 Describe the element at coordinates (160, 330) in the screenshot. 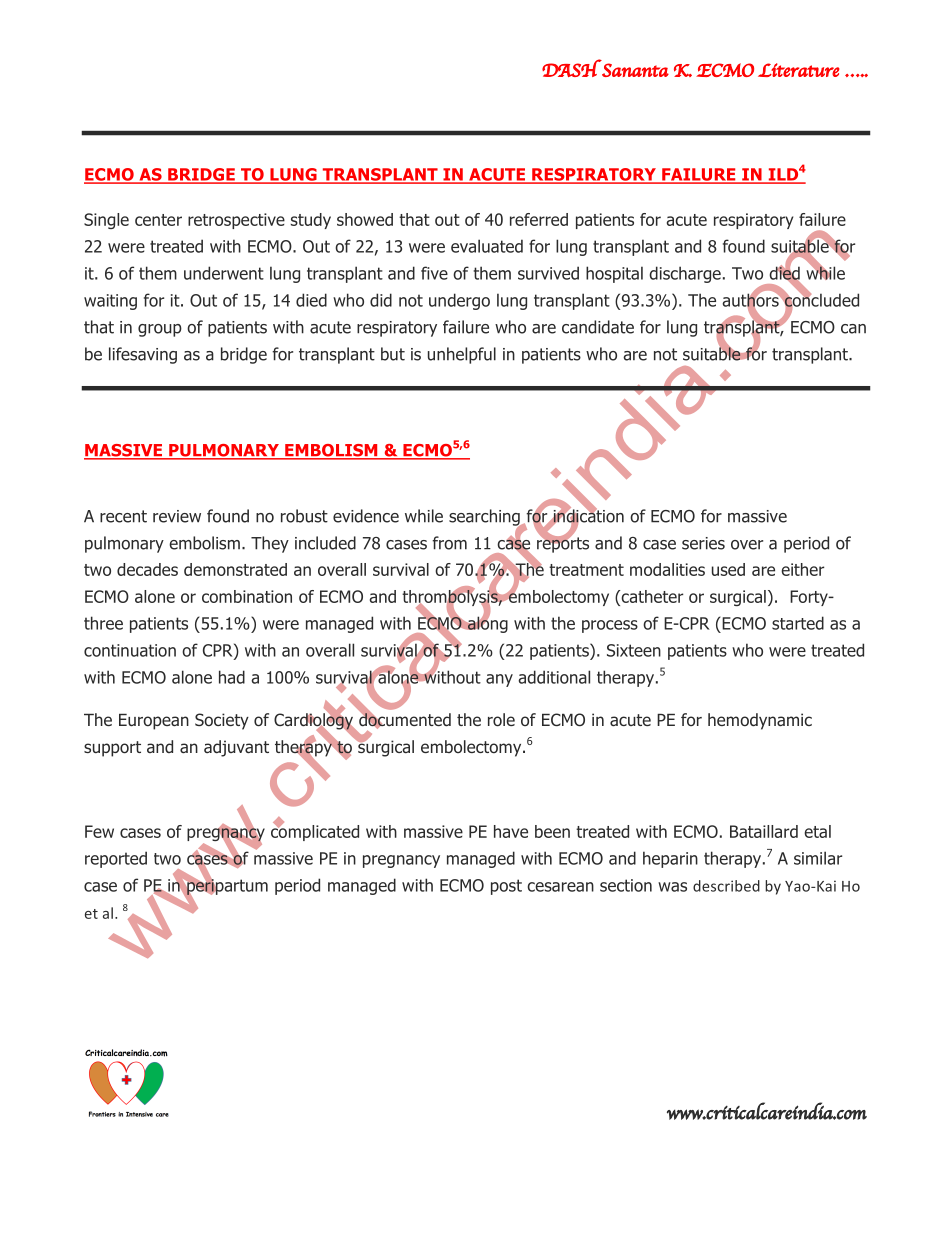

I see `group` at that location.
